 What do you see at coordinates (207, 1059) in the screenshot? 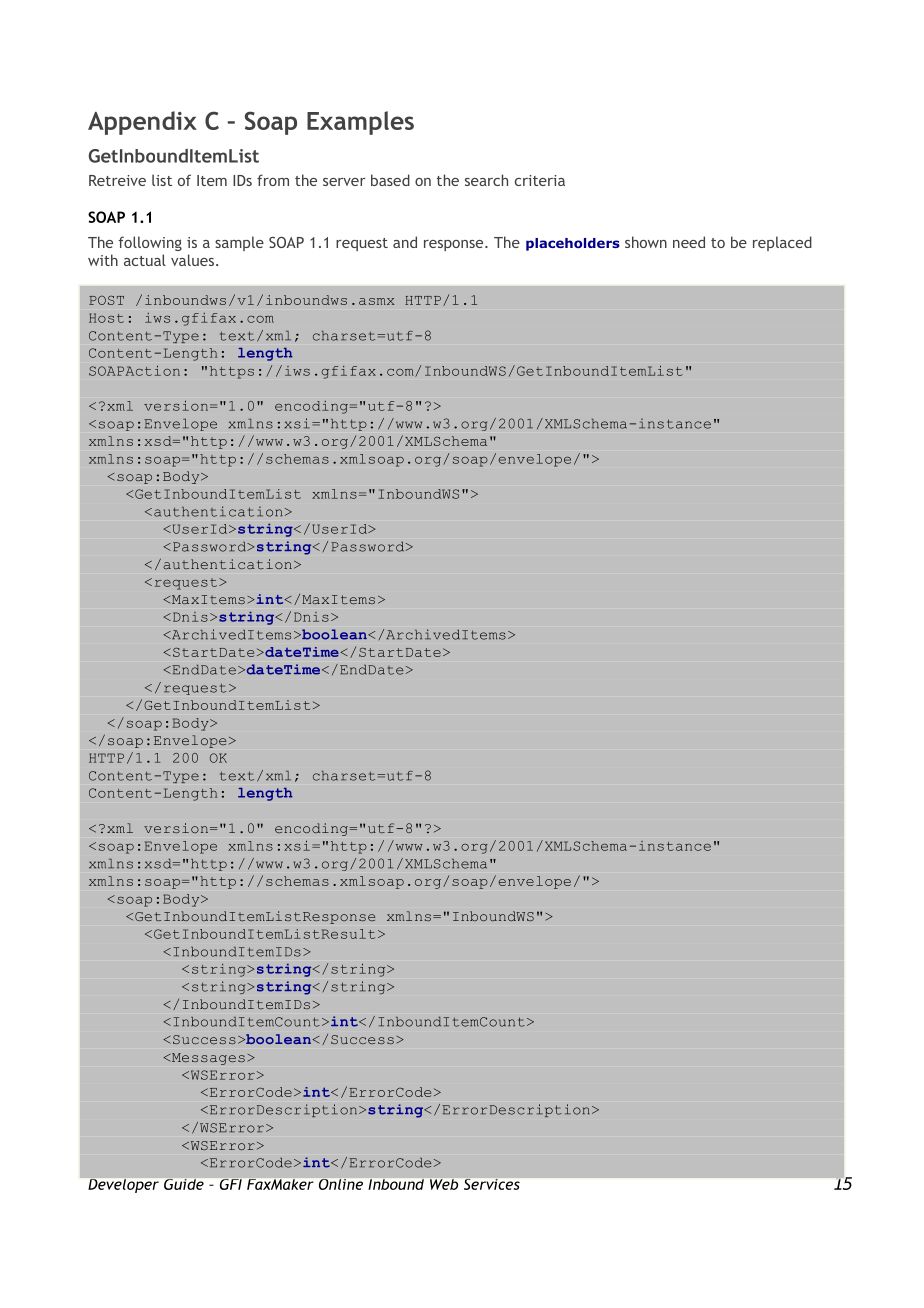
I see `Messages` at bounding box center [207, 1059].
